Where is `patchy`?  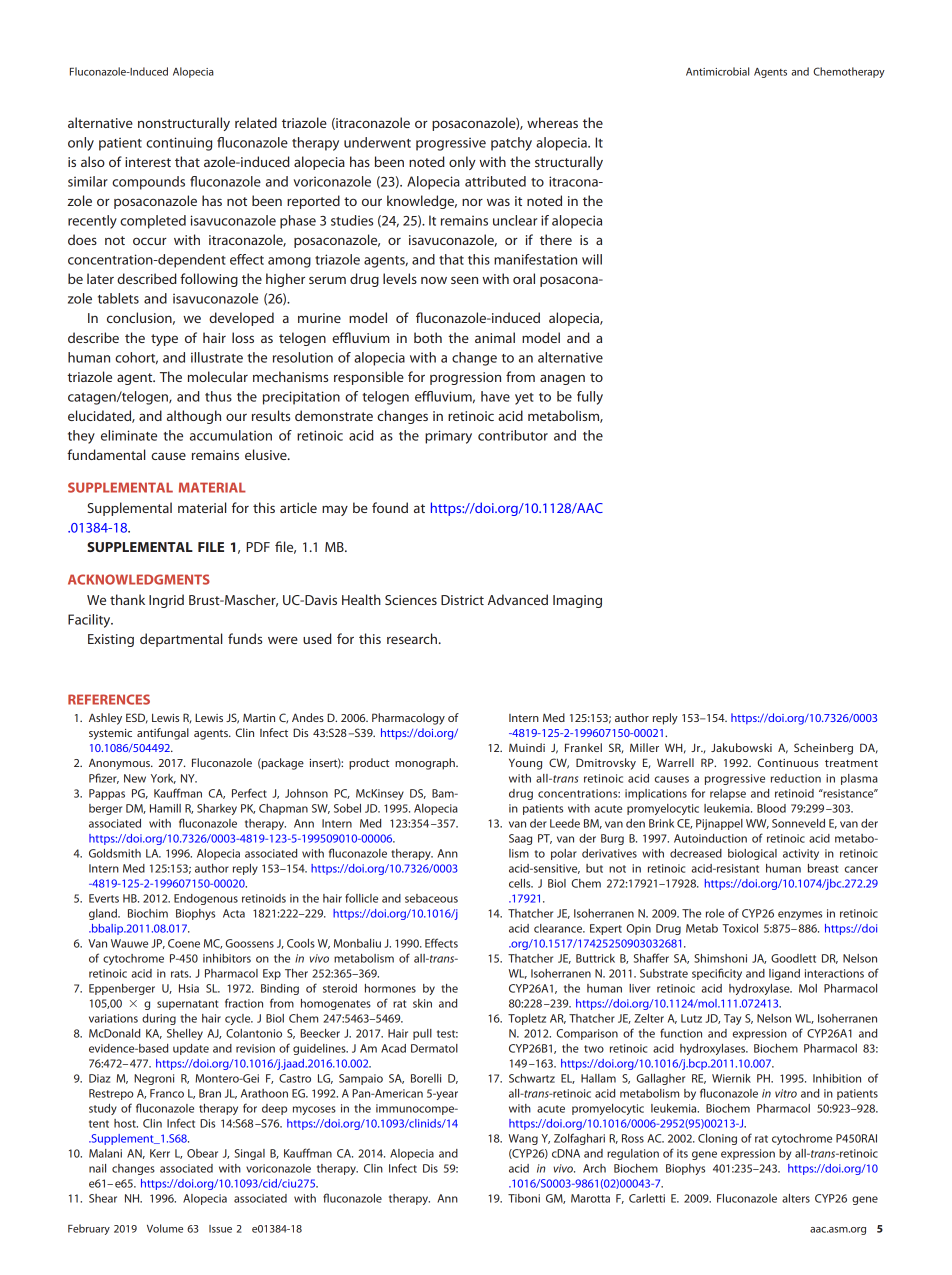 patchy is located at coordinates (511, 144).
